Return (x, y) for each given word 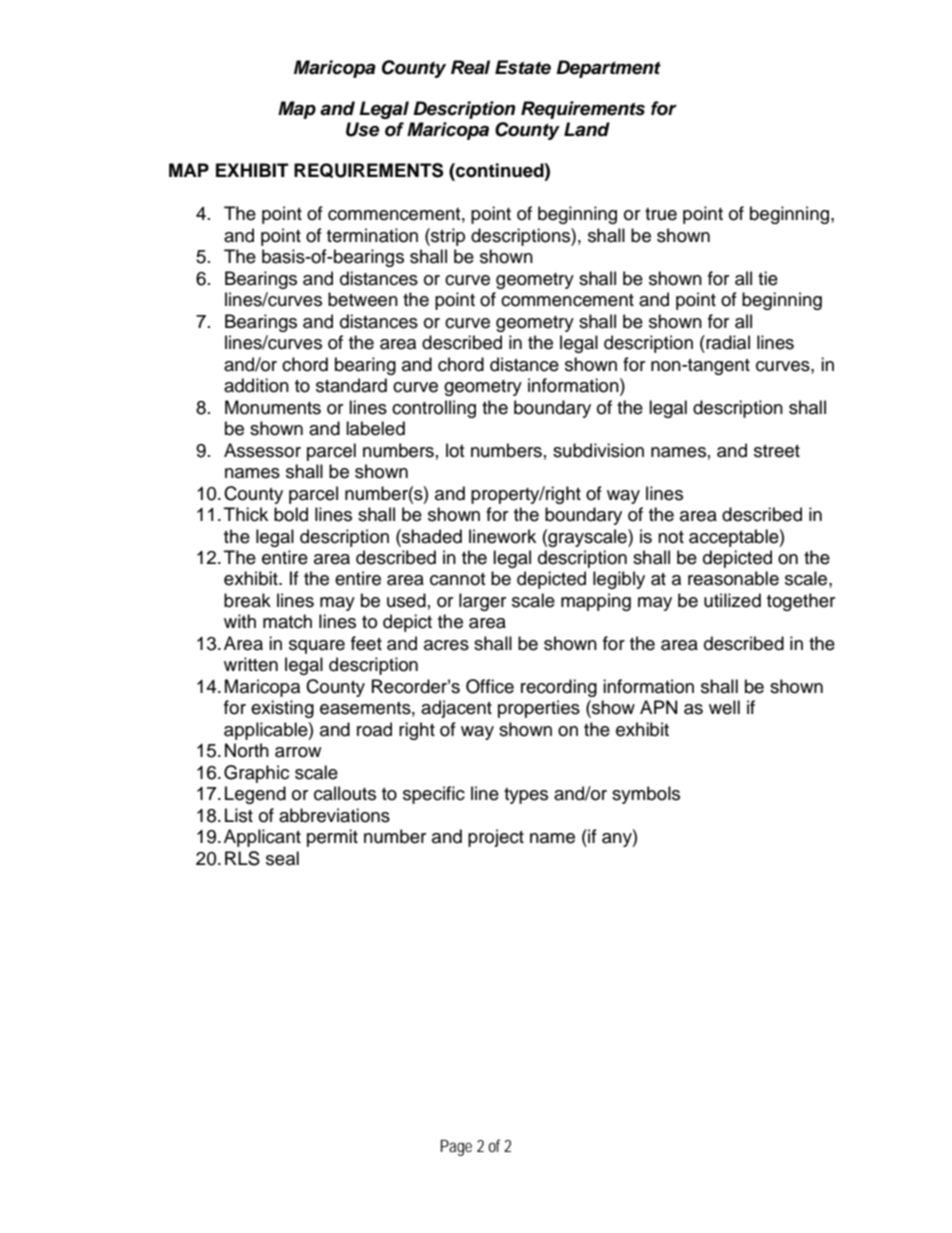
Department (608, 69)
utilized (732, 600)
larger (482, 602)
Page (456, 1147)
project (496, 838)
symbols (646, 795)
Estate (523, 67)
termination (372, 235)
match (287, 621)
